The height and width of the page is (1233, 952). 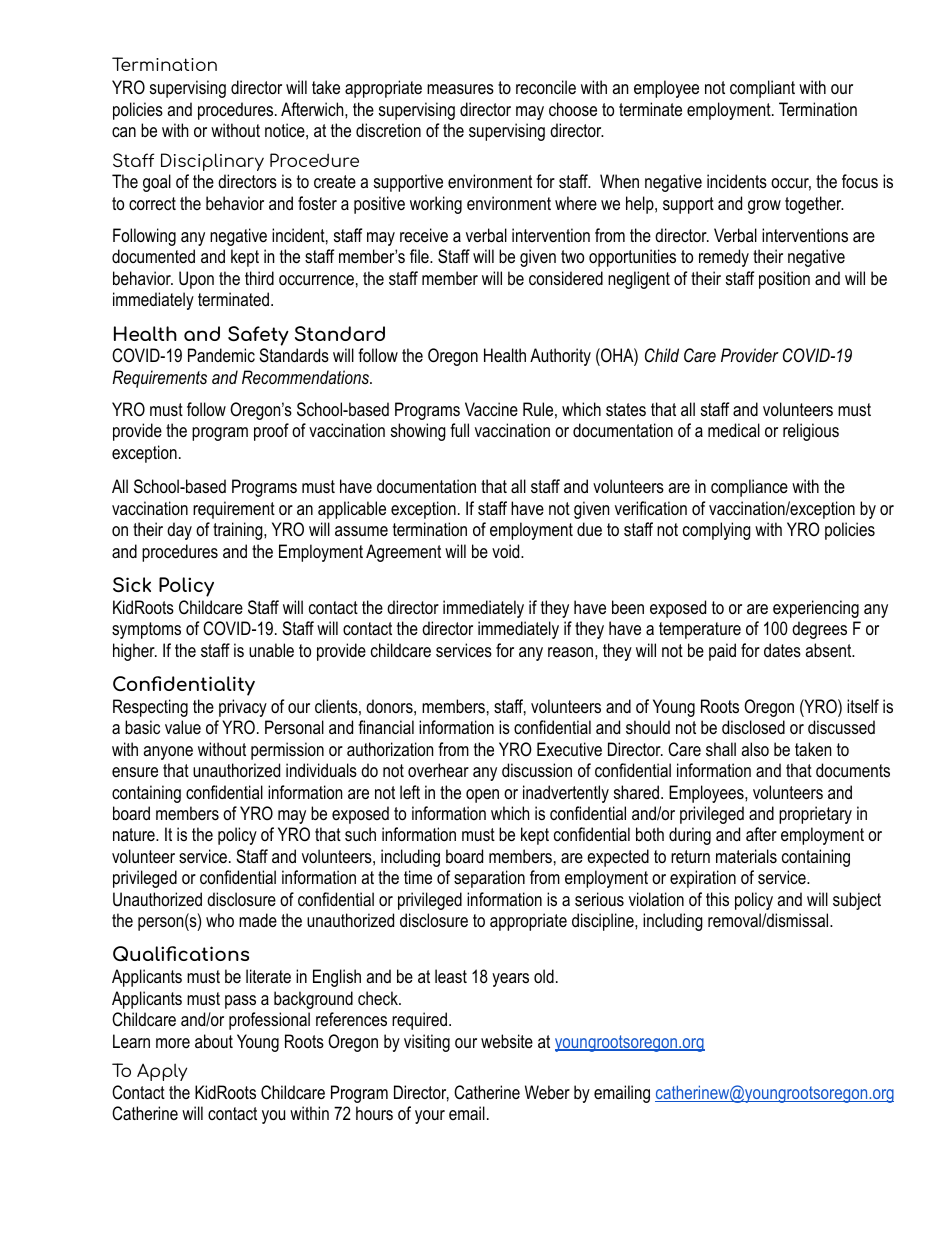 What do you see at coordinates (560, 357) in the page?
I see `Authority` at bounding box center [560, 357].
